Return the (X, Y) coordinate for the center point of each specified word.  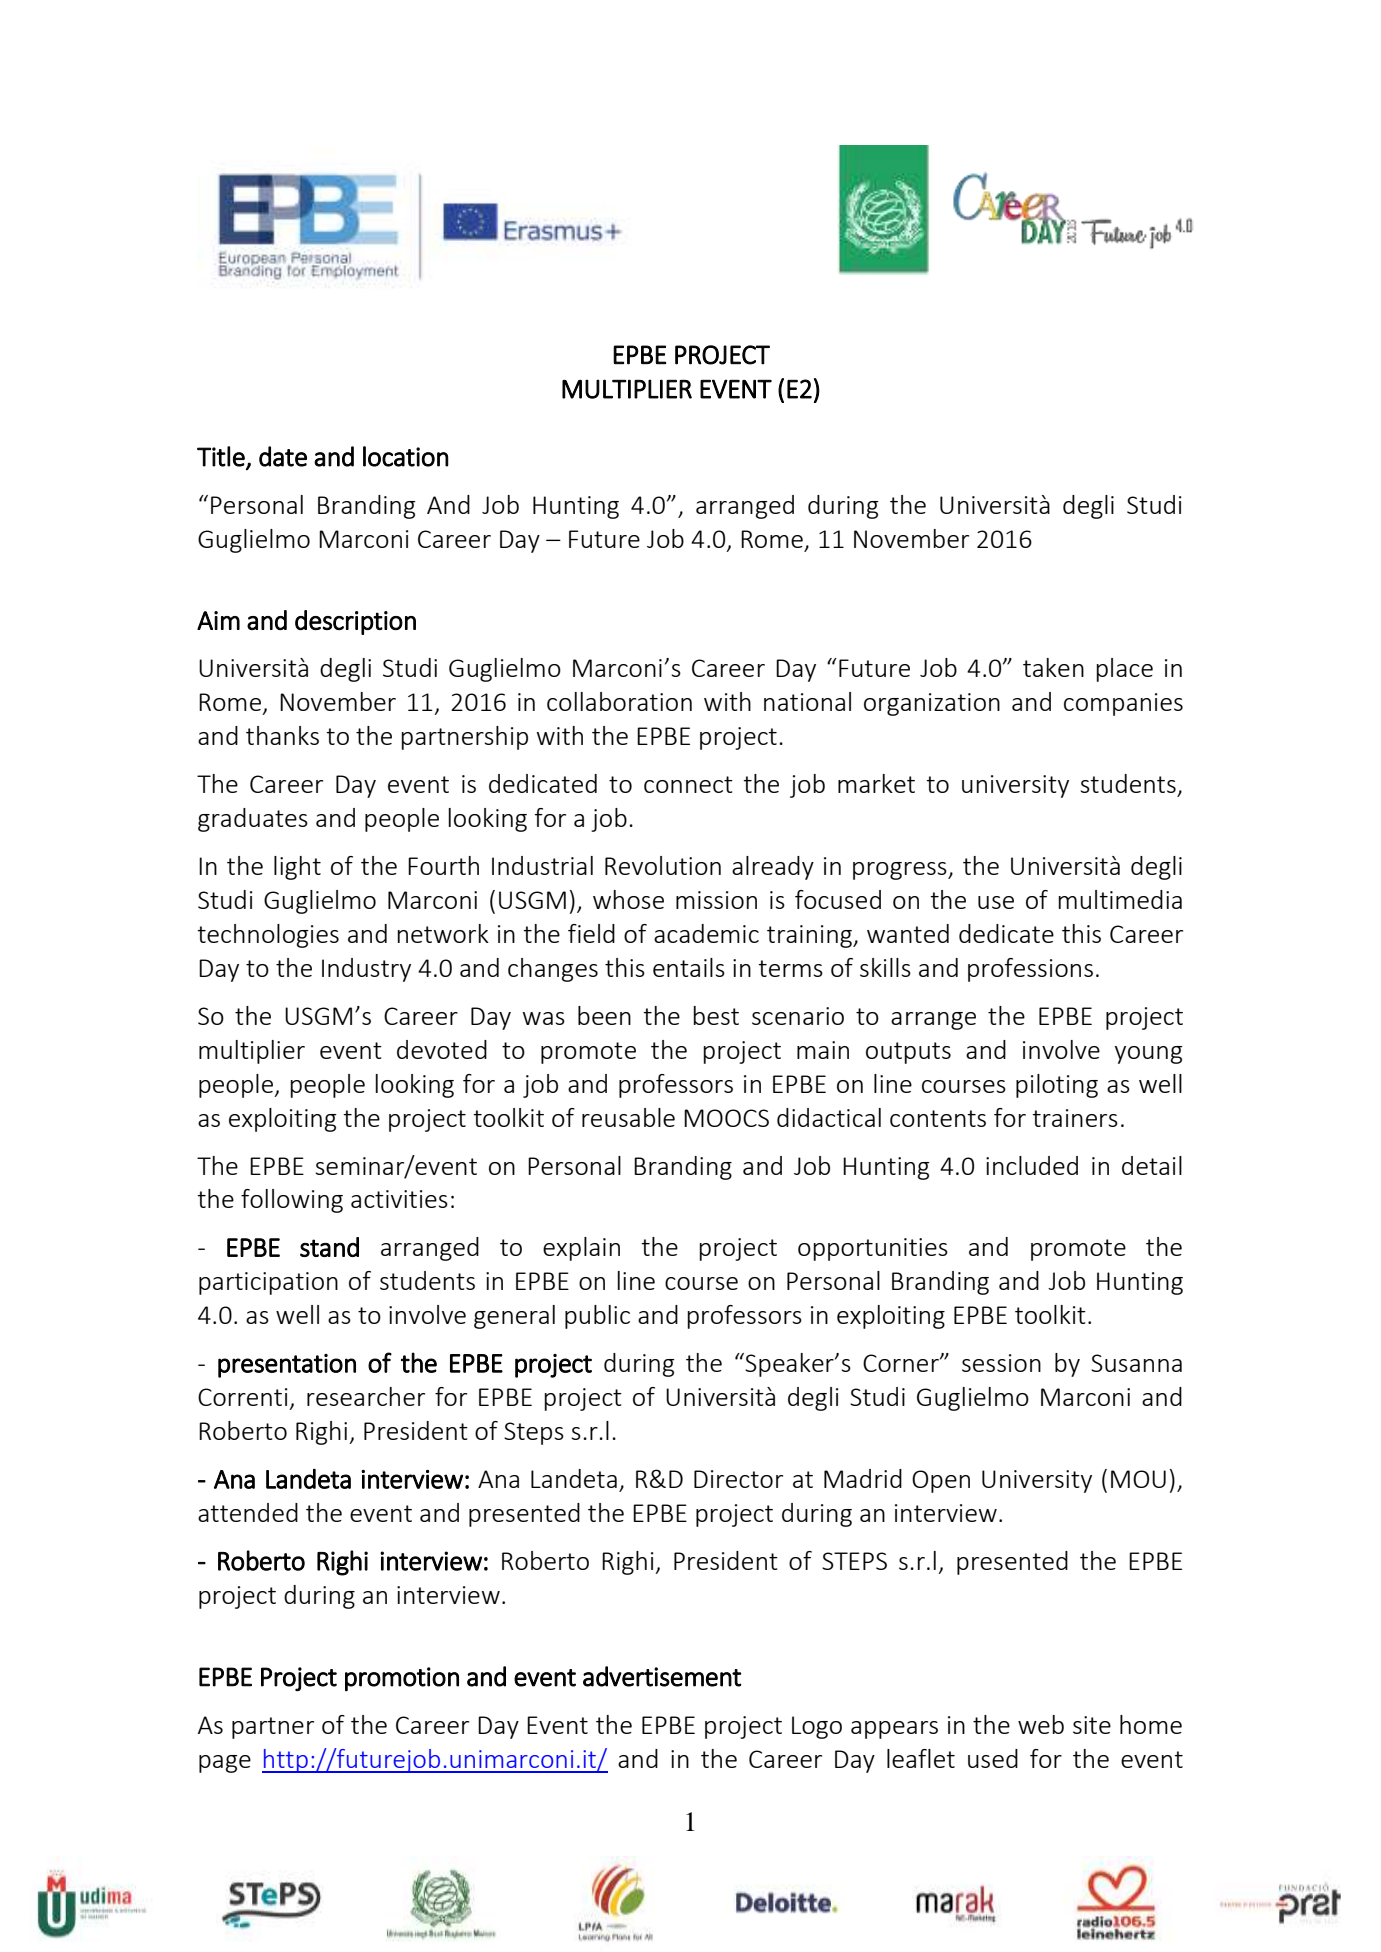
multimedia (1120, 899)
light (297, 868)
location (406, 456)
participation (268, 1283)
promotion (402, 1679)
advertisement (662, 1676)
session (1001, 1363)
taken (1053, 667)
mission (716, 900)
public (597, 1317)
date (283, 456)
